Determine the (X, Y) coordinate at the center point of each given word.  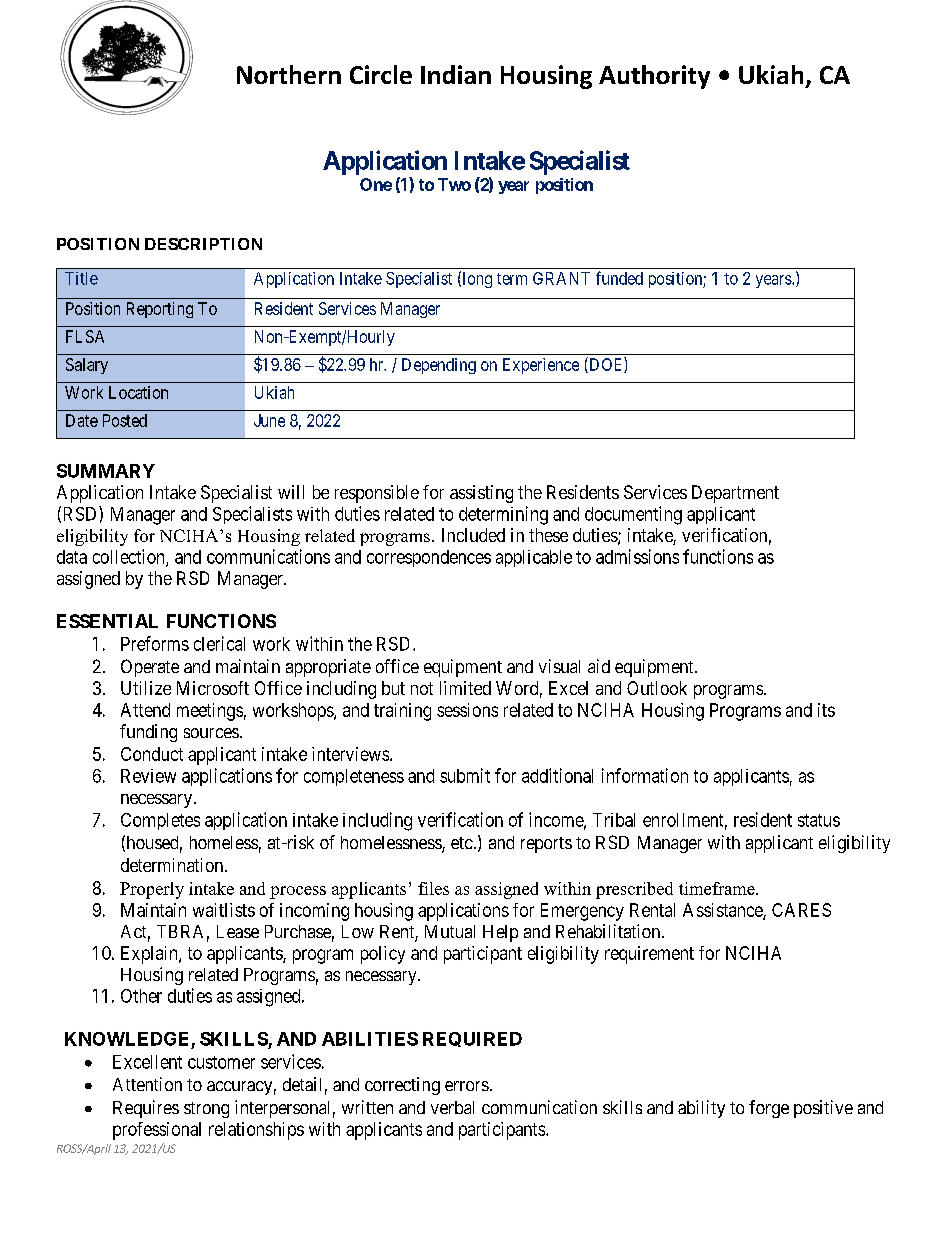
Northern (289, 74)
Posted (125, 420)
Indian (456, 74)
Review (148, 776)
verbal (452, 1107)
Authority (654, 77)
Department (735, 494)
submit (465, 775)
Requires (146, 1109)
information (645, 775)
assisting (481, 494)
